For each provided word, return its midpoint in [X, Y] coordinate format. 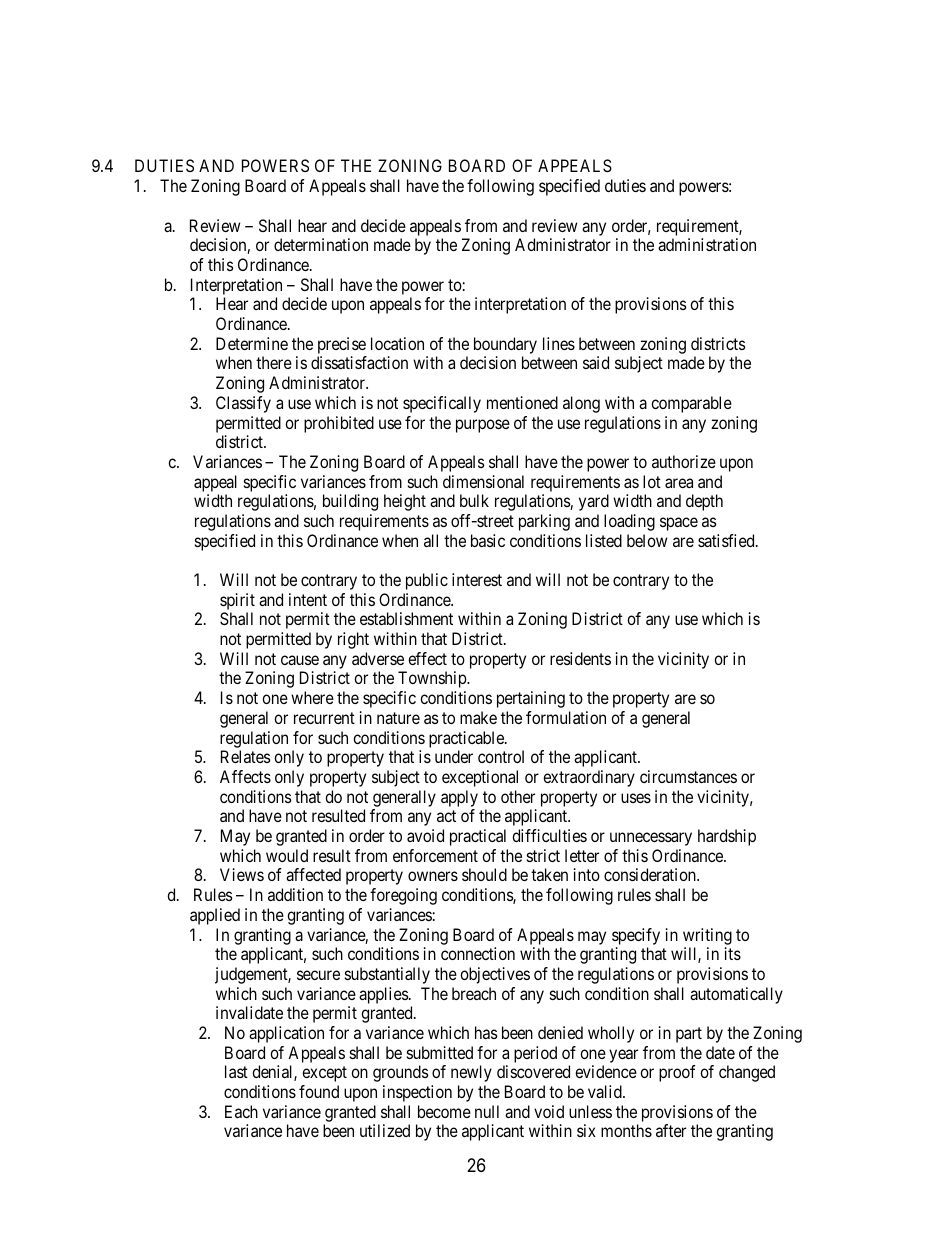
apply [459, 798]
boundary [505, 345]
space [679, 524]
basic [488, 540]
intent [308, 599]
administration [707, 244]
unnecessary [651, 839]
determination [321, 244]
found [319, 1091]
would [287, 855]
